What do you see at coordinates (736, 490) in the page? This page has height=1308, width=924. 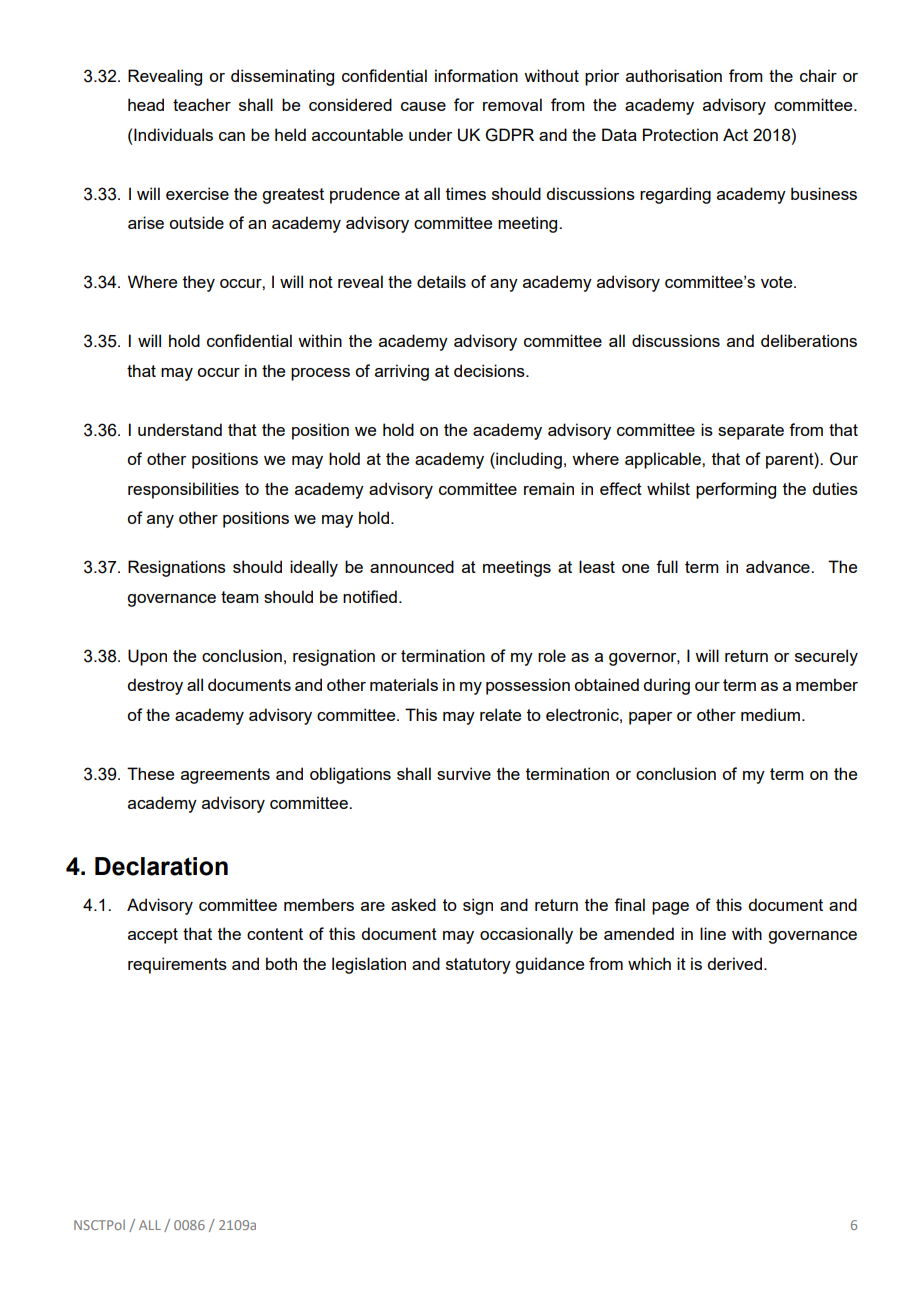 I see `performing` at bounding box center [736, 490].
